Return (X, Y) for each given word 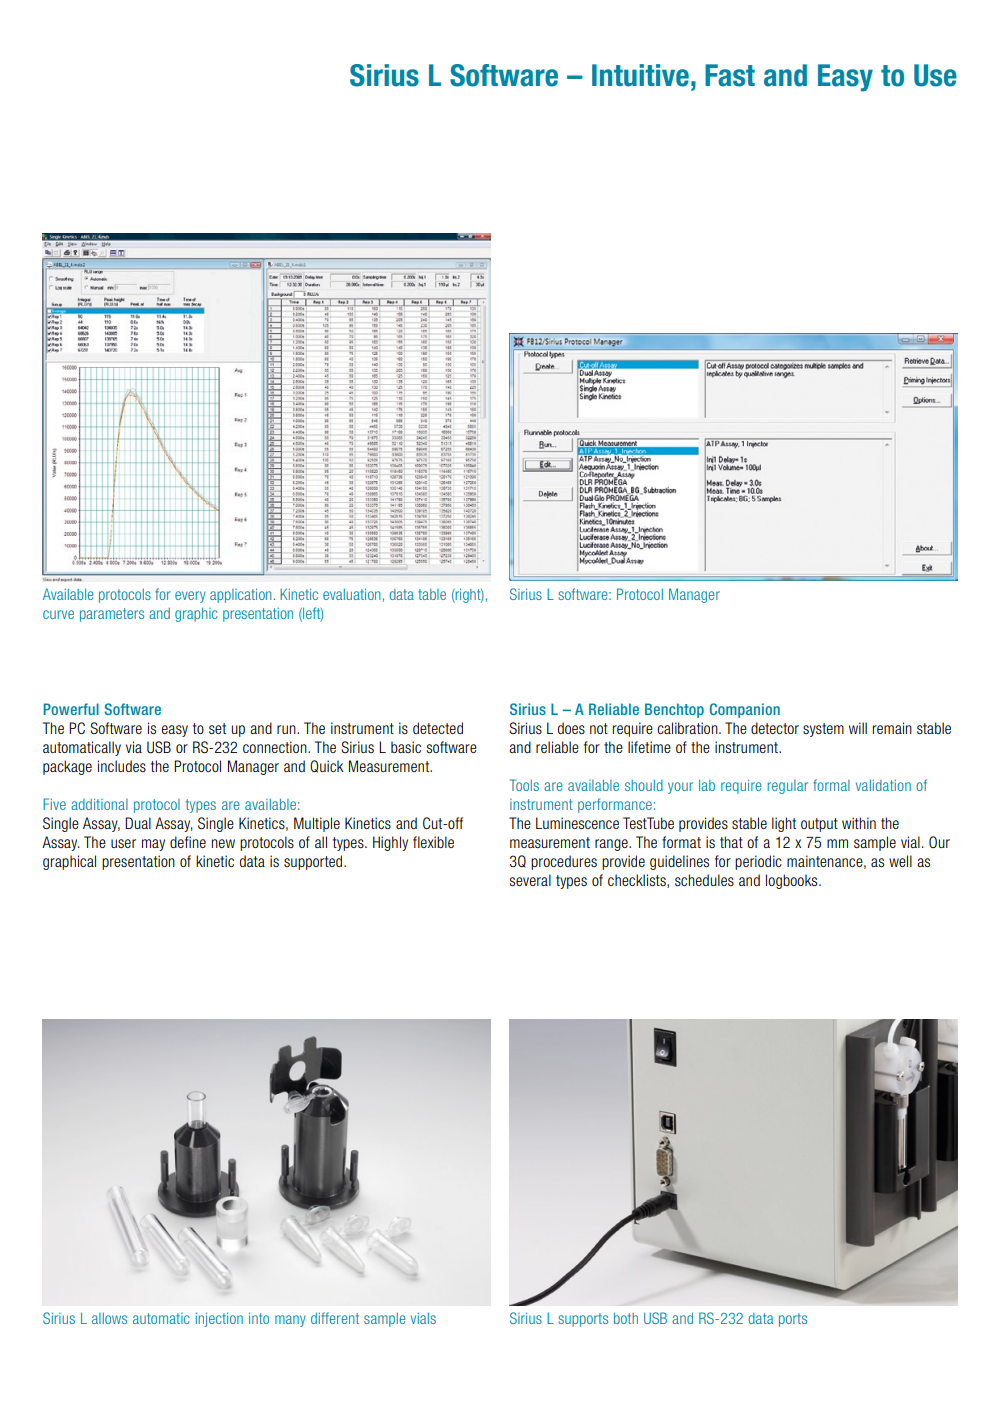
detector (775, 728)
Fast (730, 75)
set (217, 728)
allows (109, 1318)
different (335, 1318)
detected (438, 728)
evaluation (352, 594)
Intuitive (640, 75)
